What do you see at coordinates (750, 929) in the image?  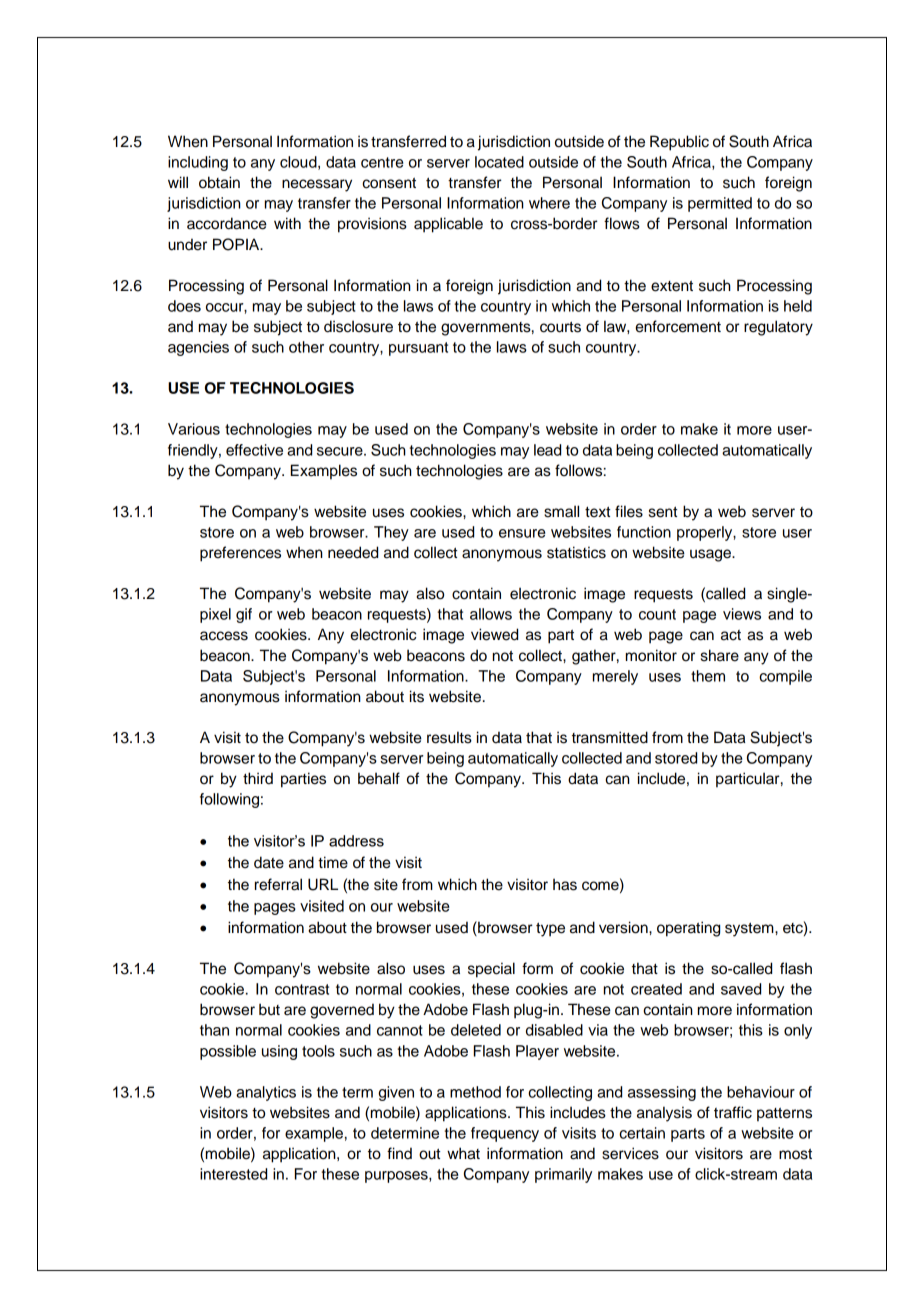 I see `system` at bounding box center [750, 929].
